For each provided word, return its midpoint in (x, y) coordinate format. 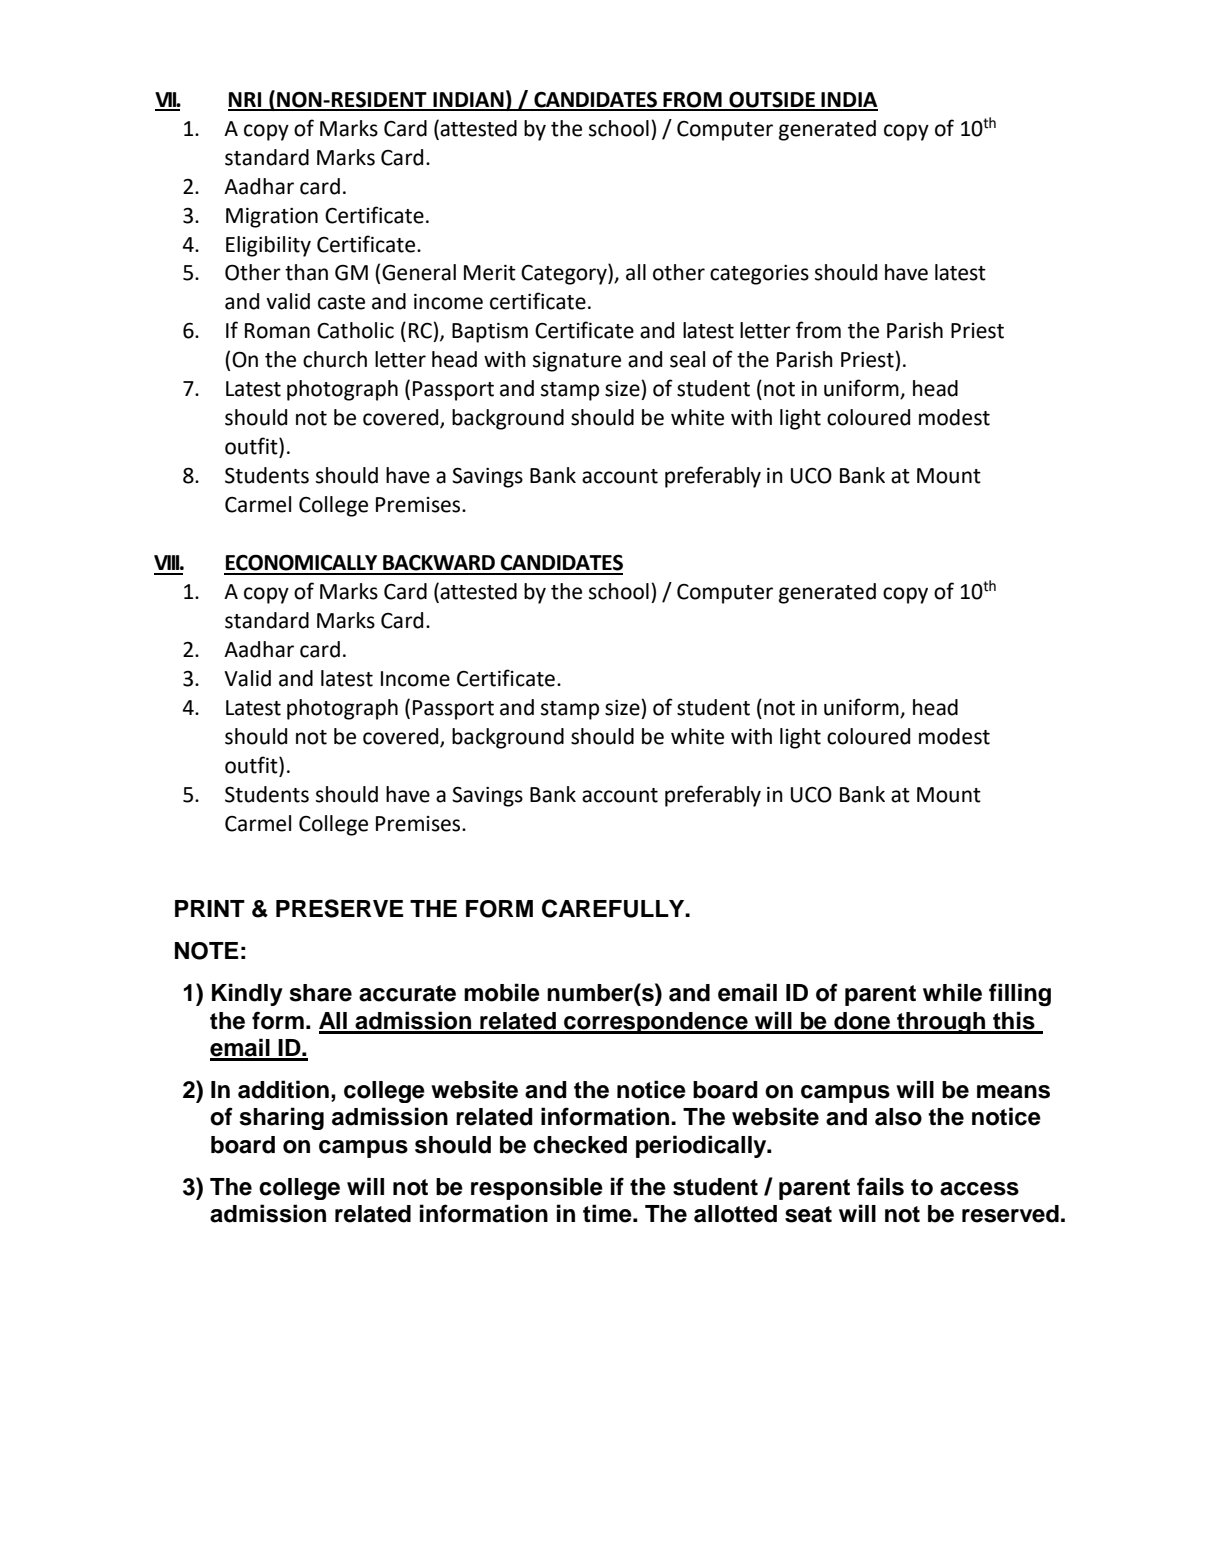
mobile (502, 992)
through (941, 1023)
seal (687, 359)
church (335, 359)
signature (577, 362)
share (321, 993)
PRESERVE (339, 908)
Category (565, 274)
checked (580, 1145)
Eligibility (268, 246)
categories (759, 275)
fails (880, 1186)
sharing (282, 1118)
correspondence (656, 1023)
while (952, 992)
